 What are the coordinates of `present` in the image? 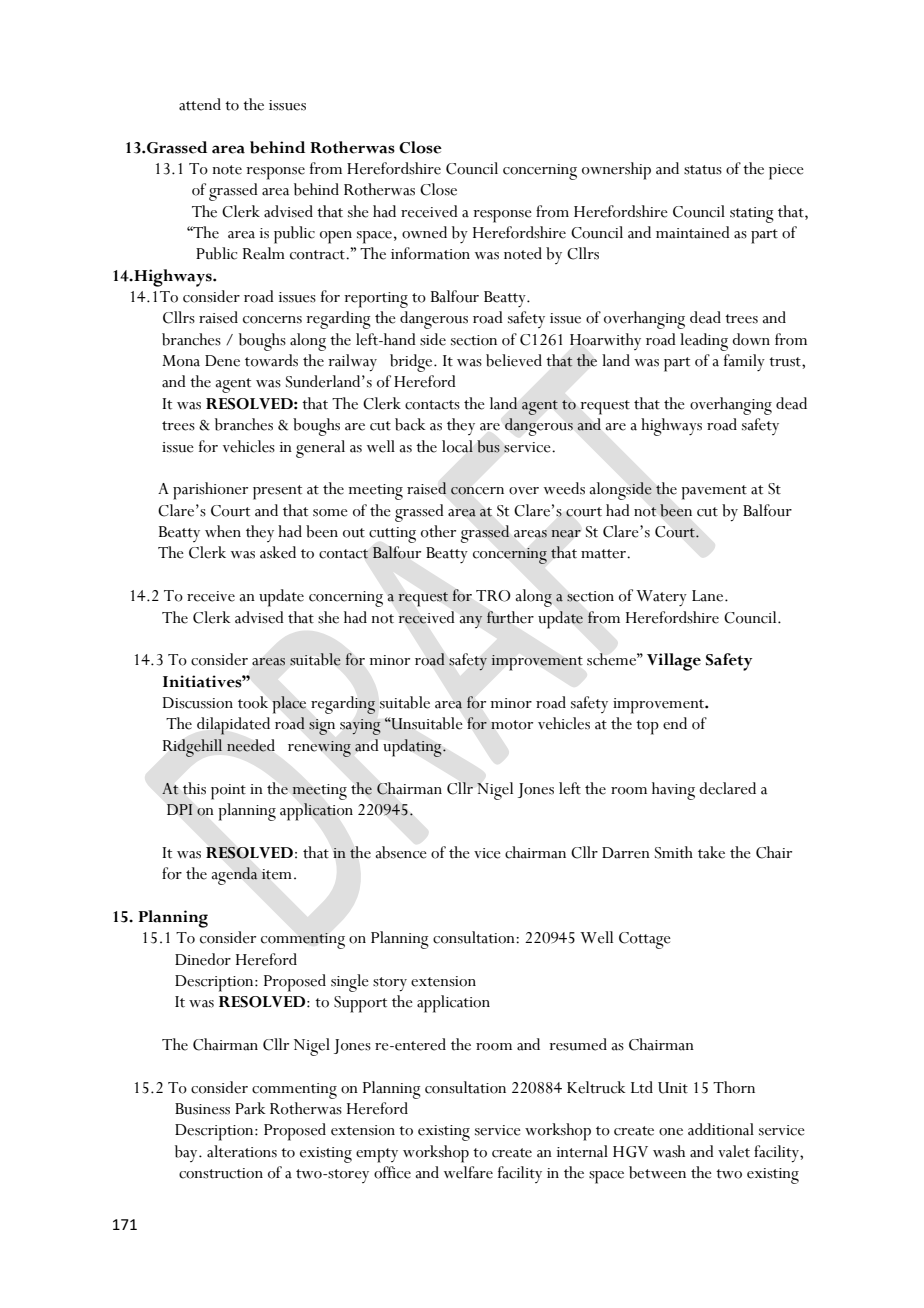 It's located at (277, 492).
